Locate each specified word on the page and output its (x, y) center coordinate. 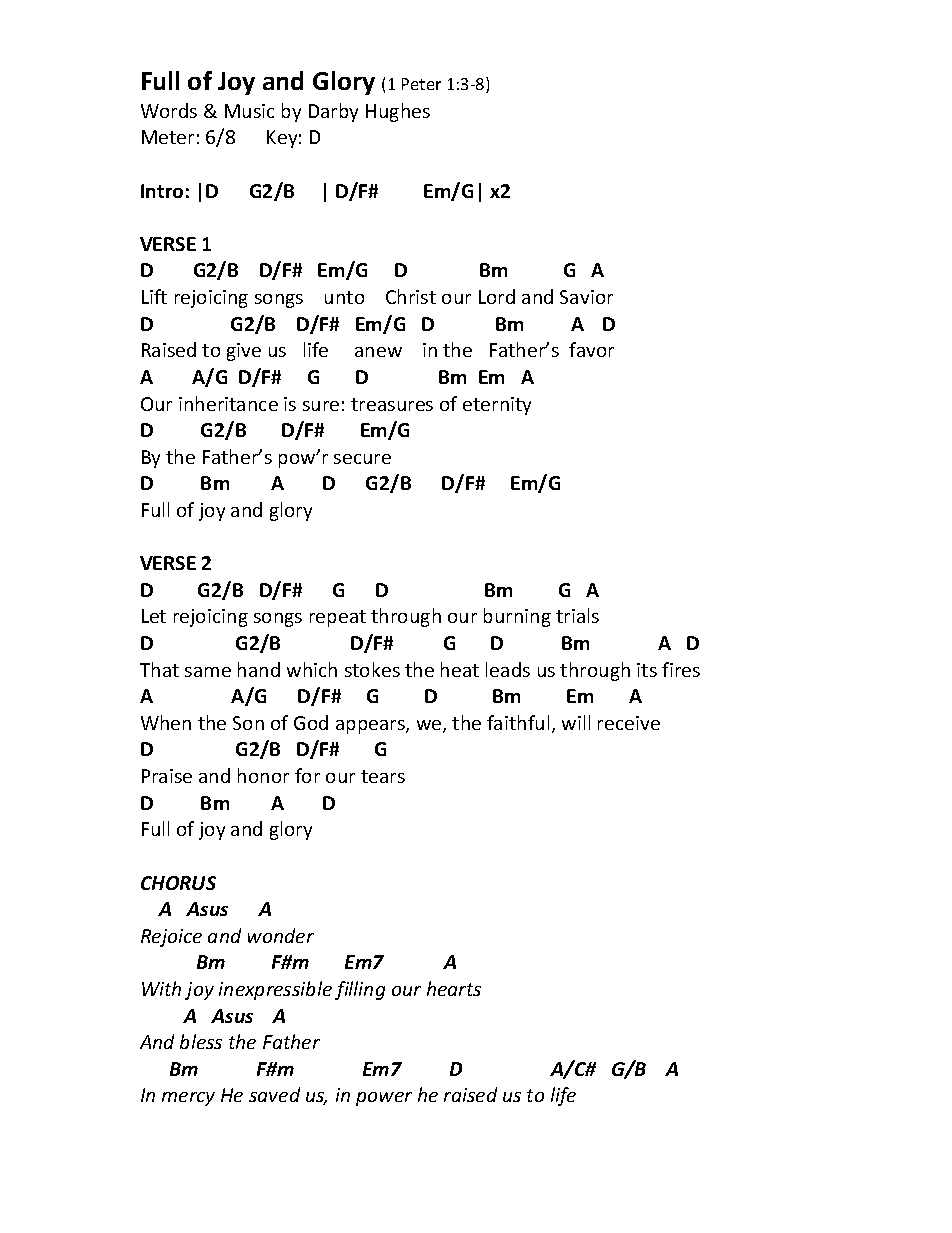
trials (577, 615)
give (244, 352)
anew (378, 352)
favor (591, 349)
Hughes (398, 112)
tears (383, 776)
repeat (338, 618)
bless (201, 1041)
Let (154, 616)
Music (249, 111)
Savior (586, 297)
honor (263, 775)
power (384, 1099)
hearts (454, 988)
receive (629, 723)
